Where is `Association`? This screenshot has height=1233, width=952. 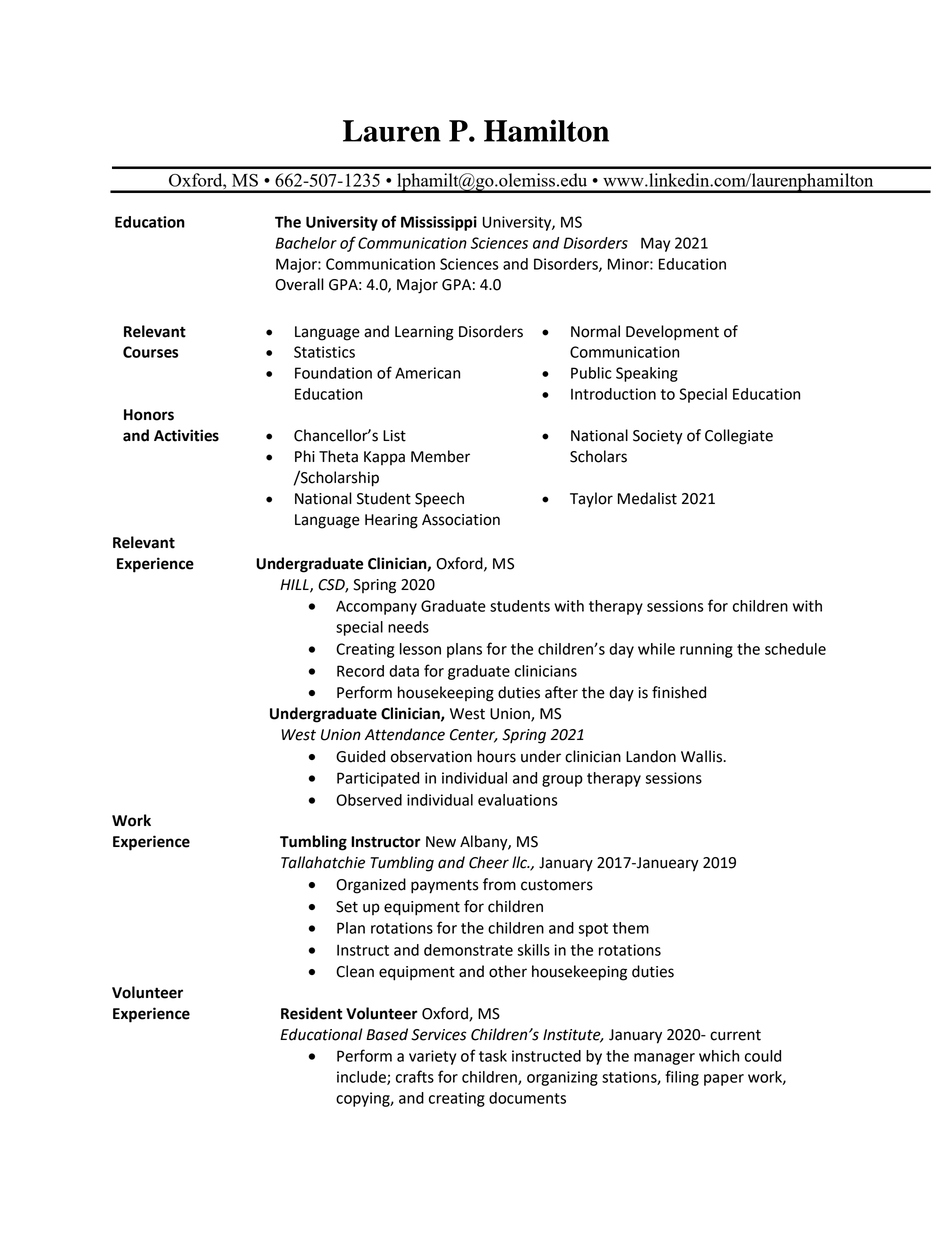
Association is located at coordinates (461, 520).
